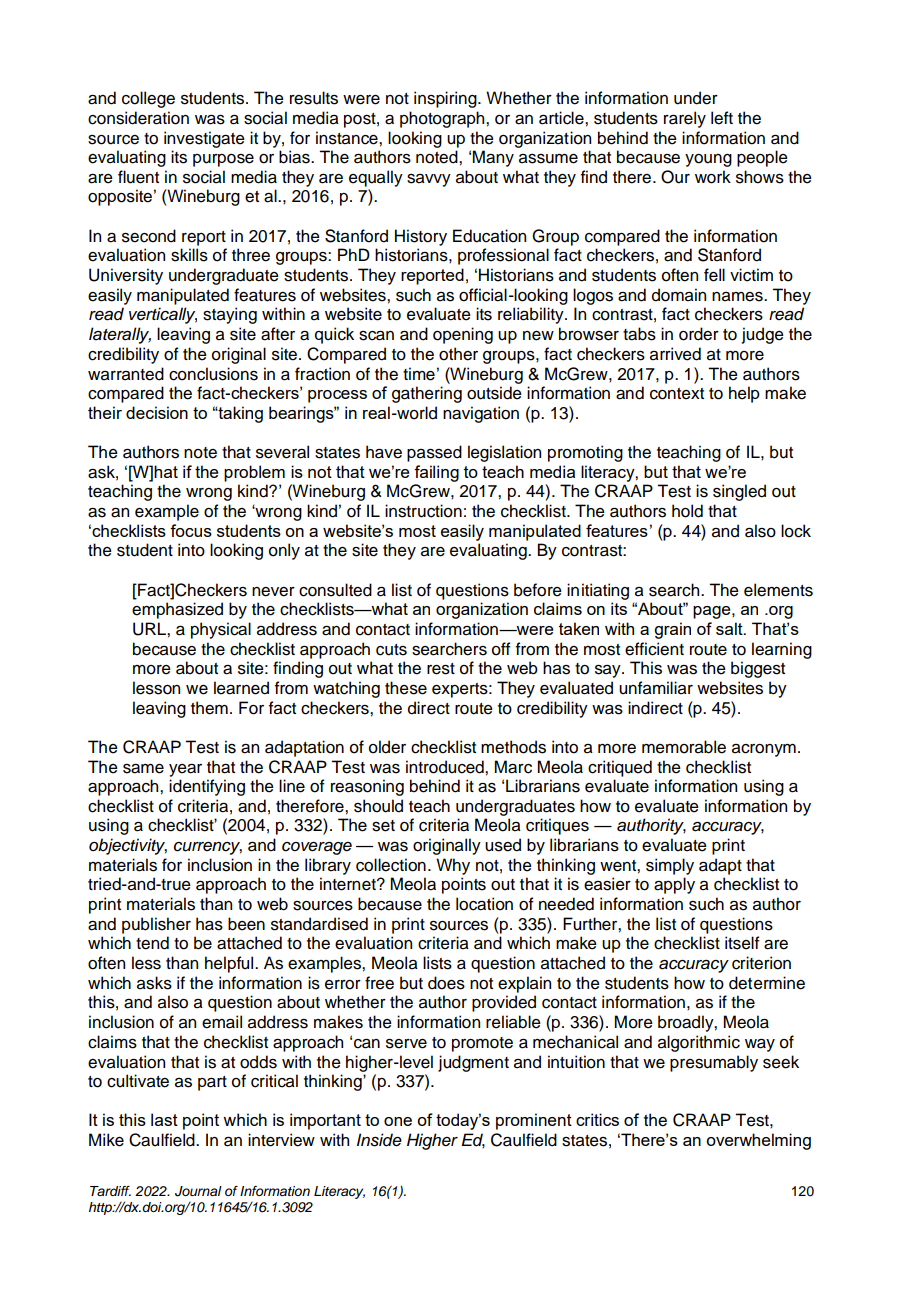  What do you see at coordinates (198, 1191) in the screenshot?
I see `Journal` at bounding box center [198, 1191].
